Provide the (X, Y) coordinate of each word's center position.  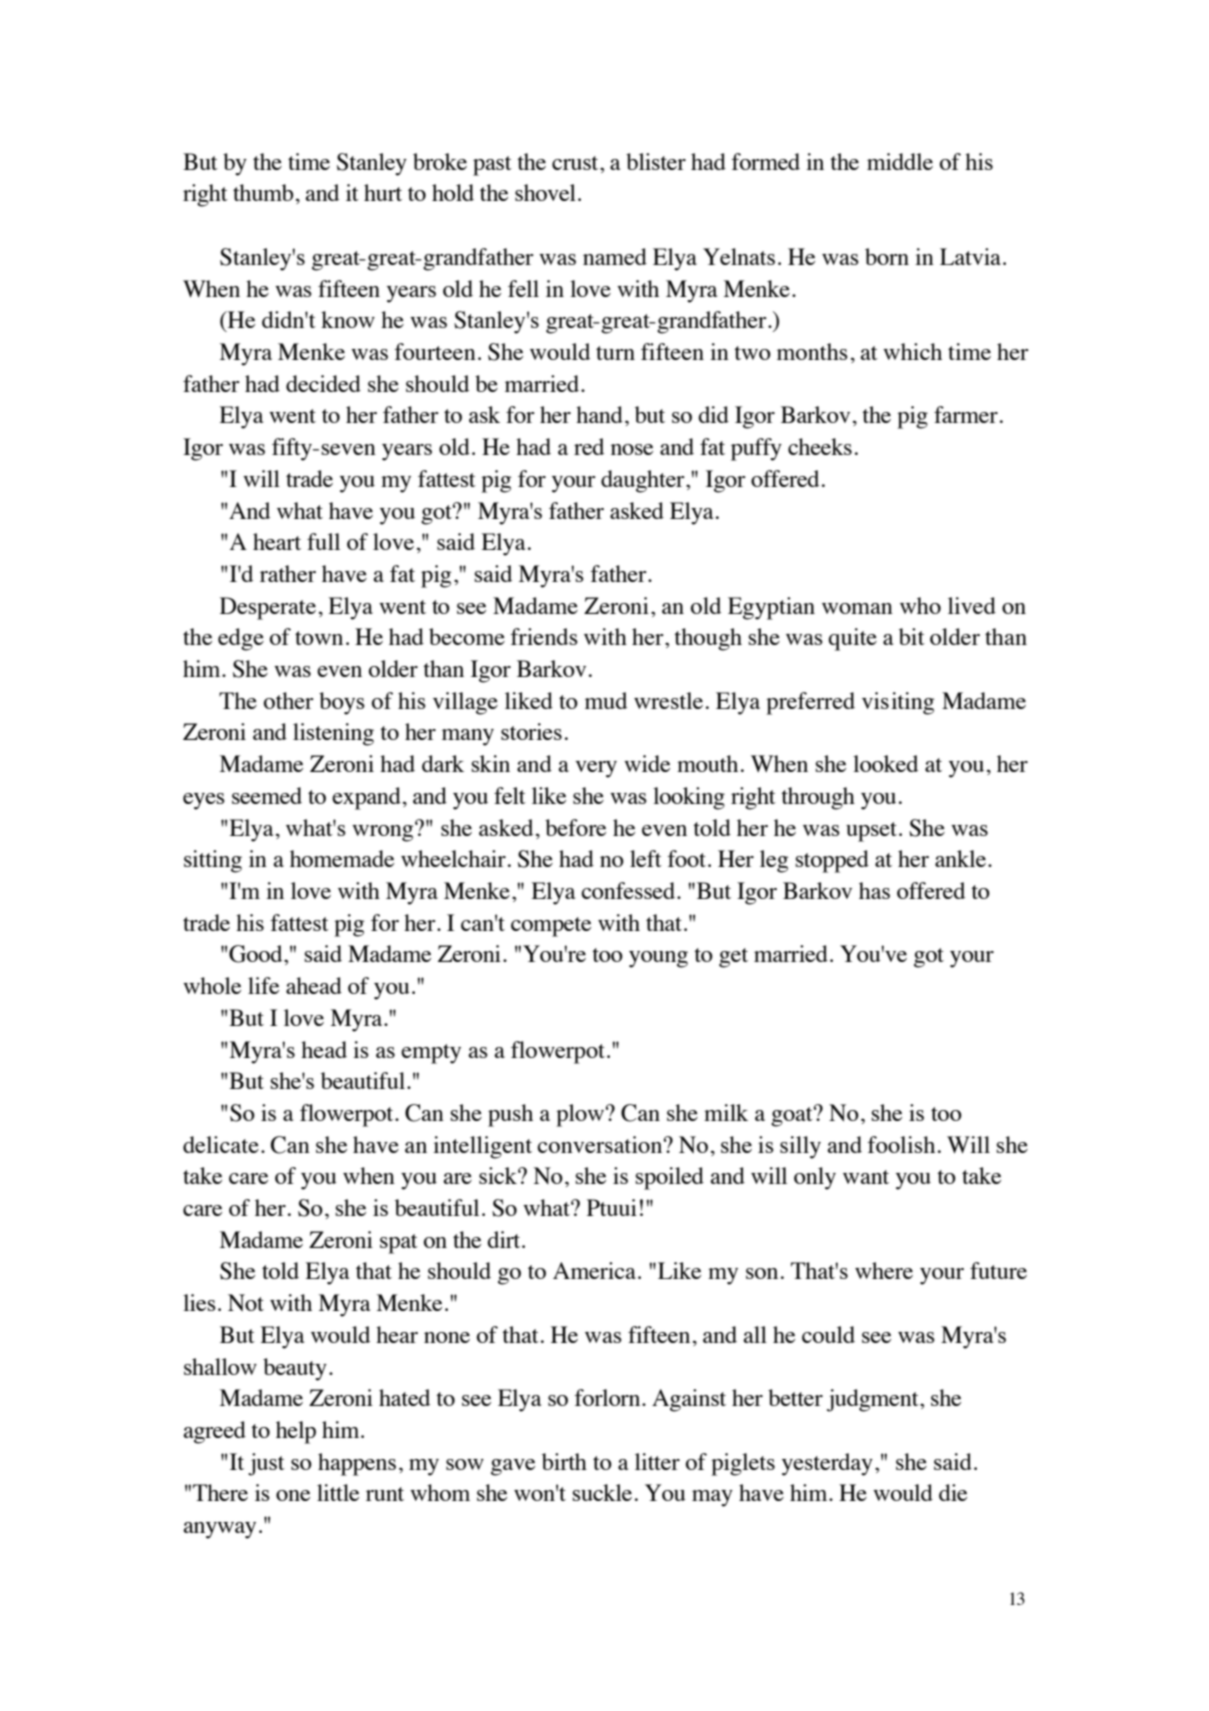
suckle (602, 1492)
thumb (263, 192)
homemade (342, 858)
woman (857, 608)
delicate (221, 1144)
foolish (901, 1144)
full (323, 541)
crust (576, 163)
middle (900, 161)
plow (580, 1115)
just (266, 1464)
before (575, 827)
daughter (644, 481)
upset (871, 832)
